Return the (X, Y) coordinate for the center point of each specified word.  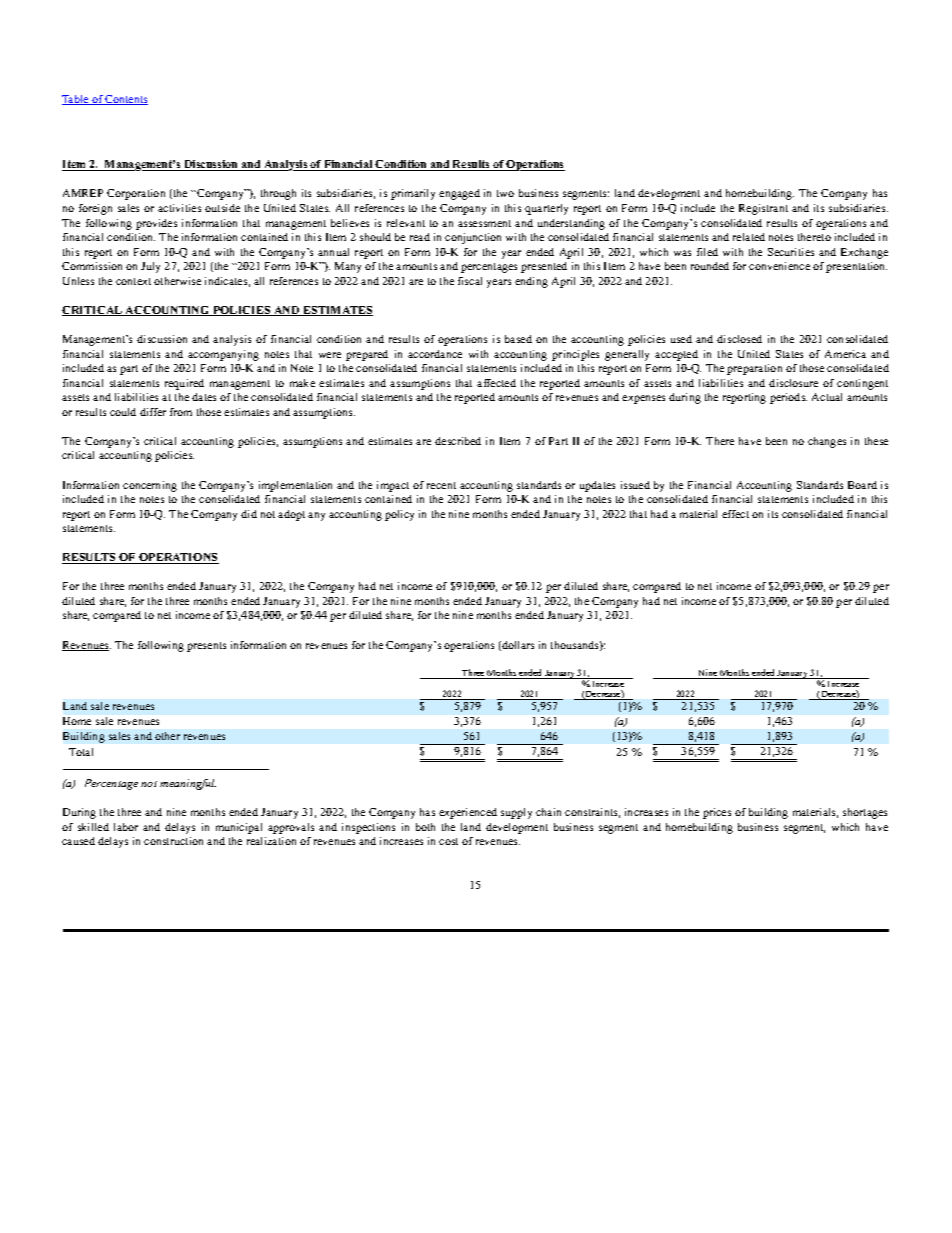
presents (206, 647)
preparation (754, 369)
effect (735, 514)
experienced (468, 813)
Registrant (763, 209)
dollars (517, 646)
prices (717, 813)
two (505, 193)
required (184, 384)
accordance (435, 354)
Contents (126, 100)
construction (173, 841)
